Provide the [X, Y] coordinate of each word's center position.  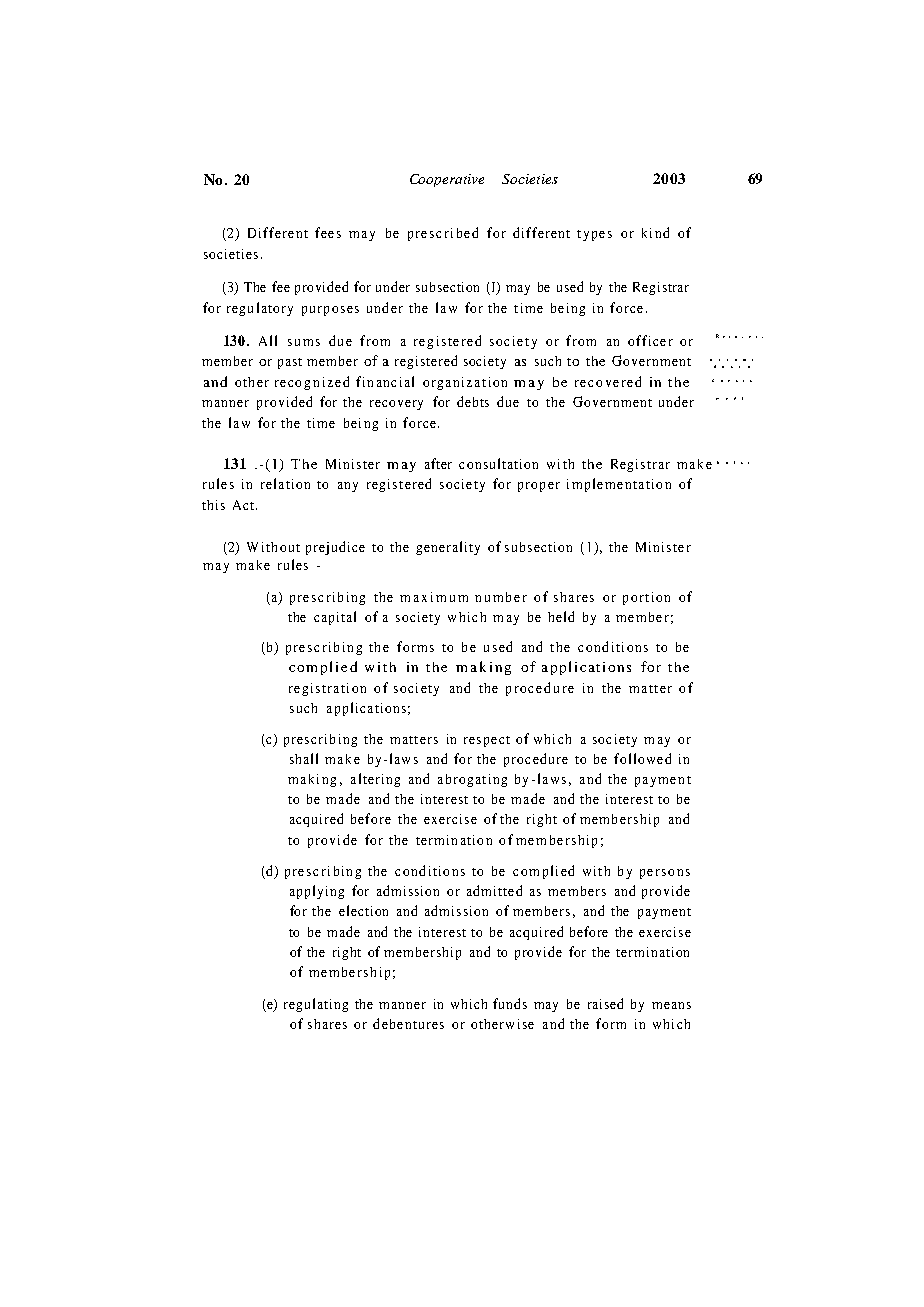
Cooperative [447, 180]
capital [335, 618]
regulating [316, 1005]
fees [328, 232]
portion [646, 598]
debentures [408, 1023]
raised [605, 1003]
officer [650, 340]
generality [448, 548]
